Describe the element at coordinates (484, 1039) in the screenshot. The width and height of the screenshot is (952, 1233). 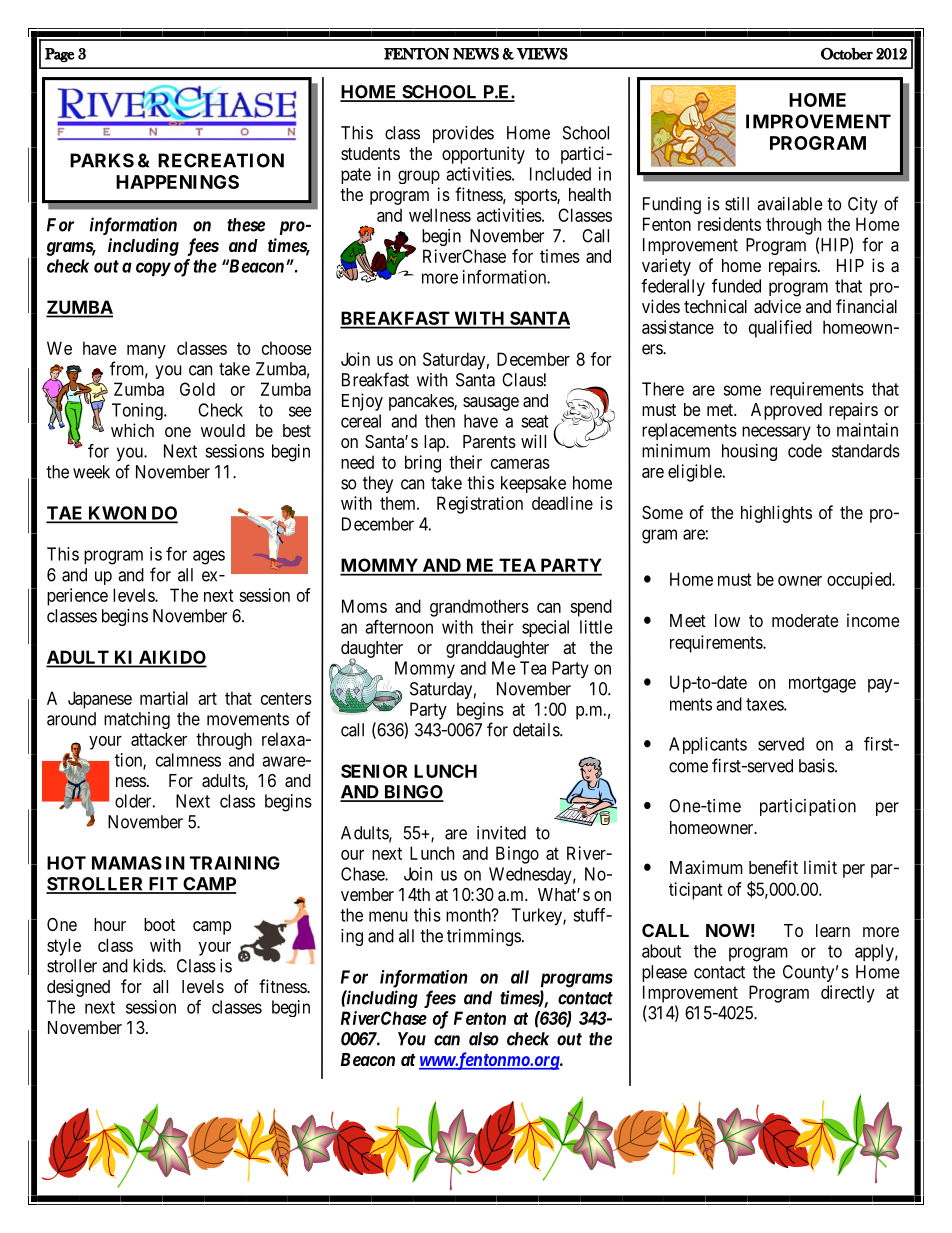
I see `also` at that location.
